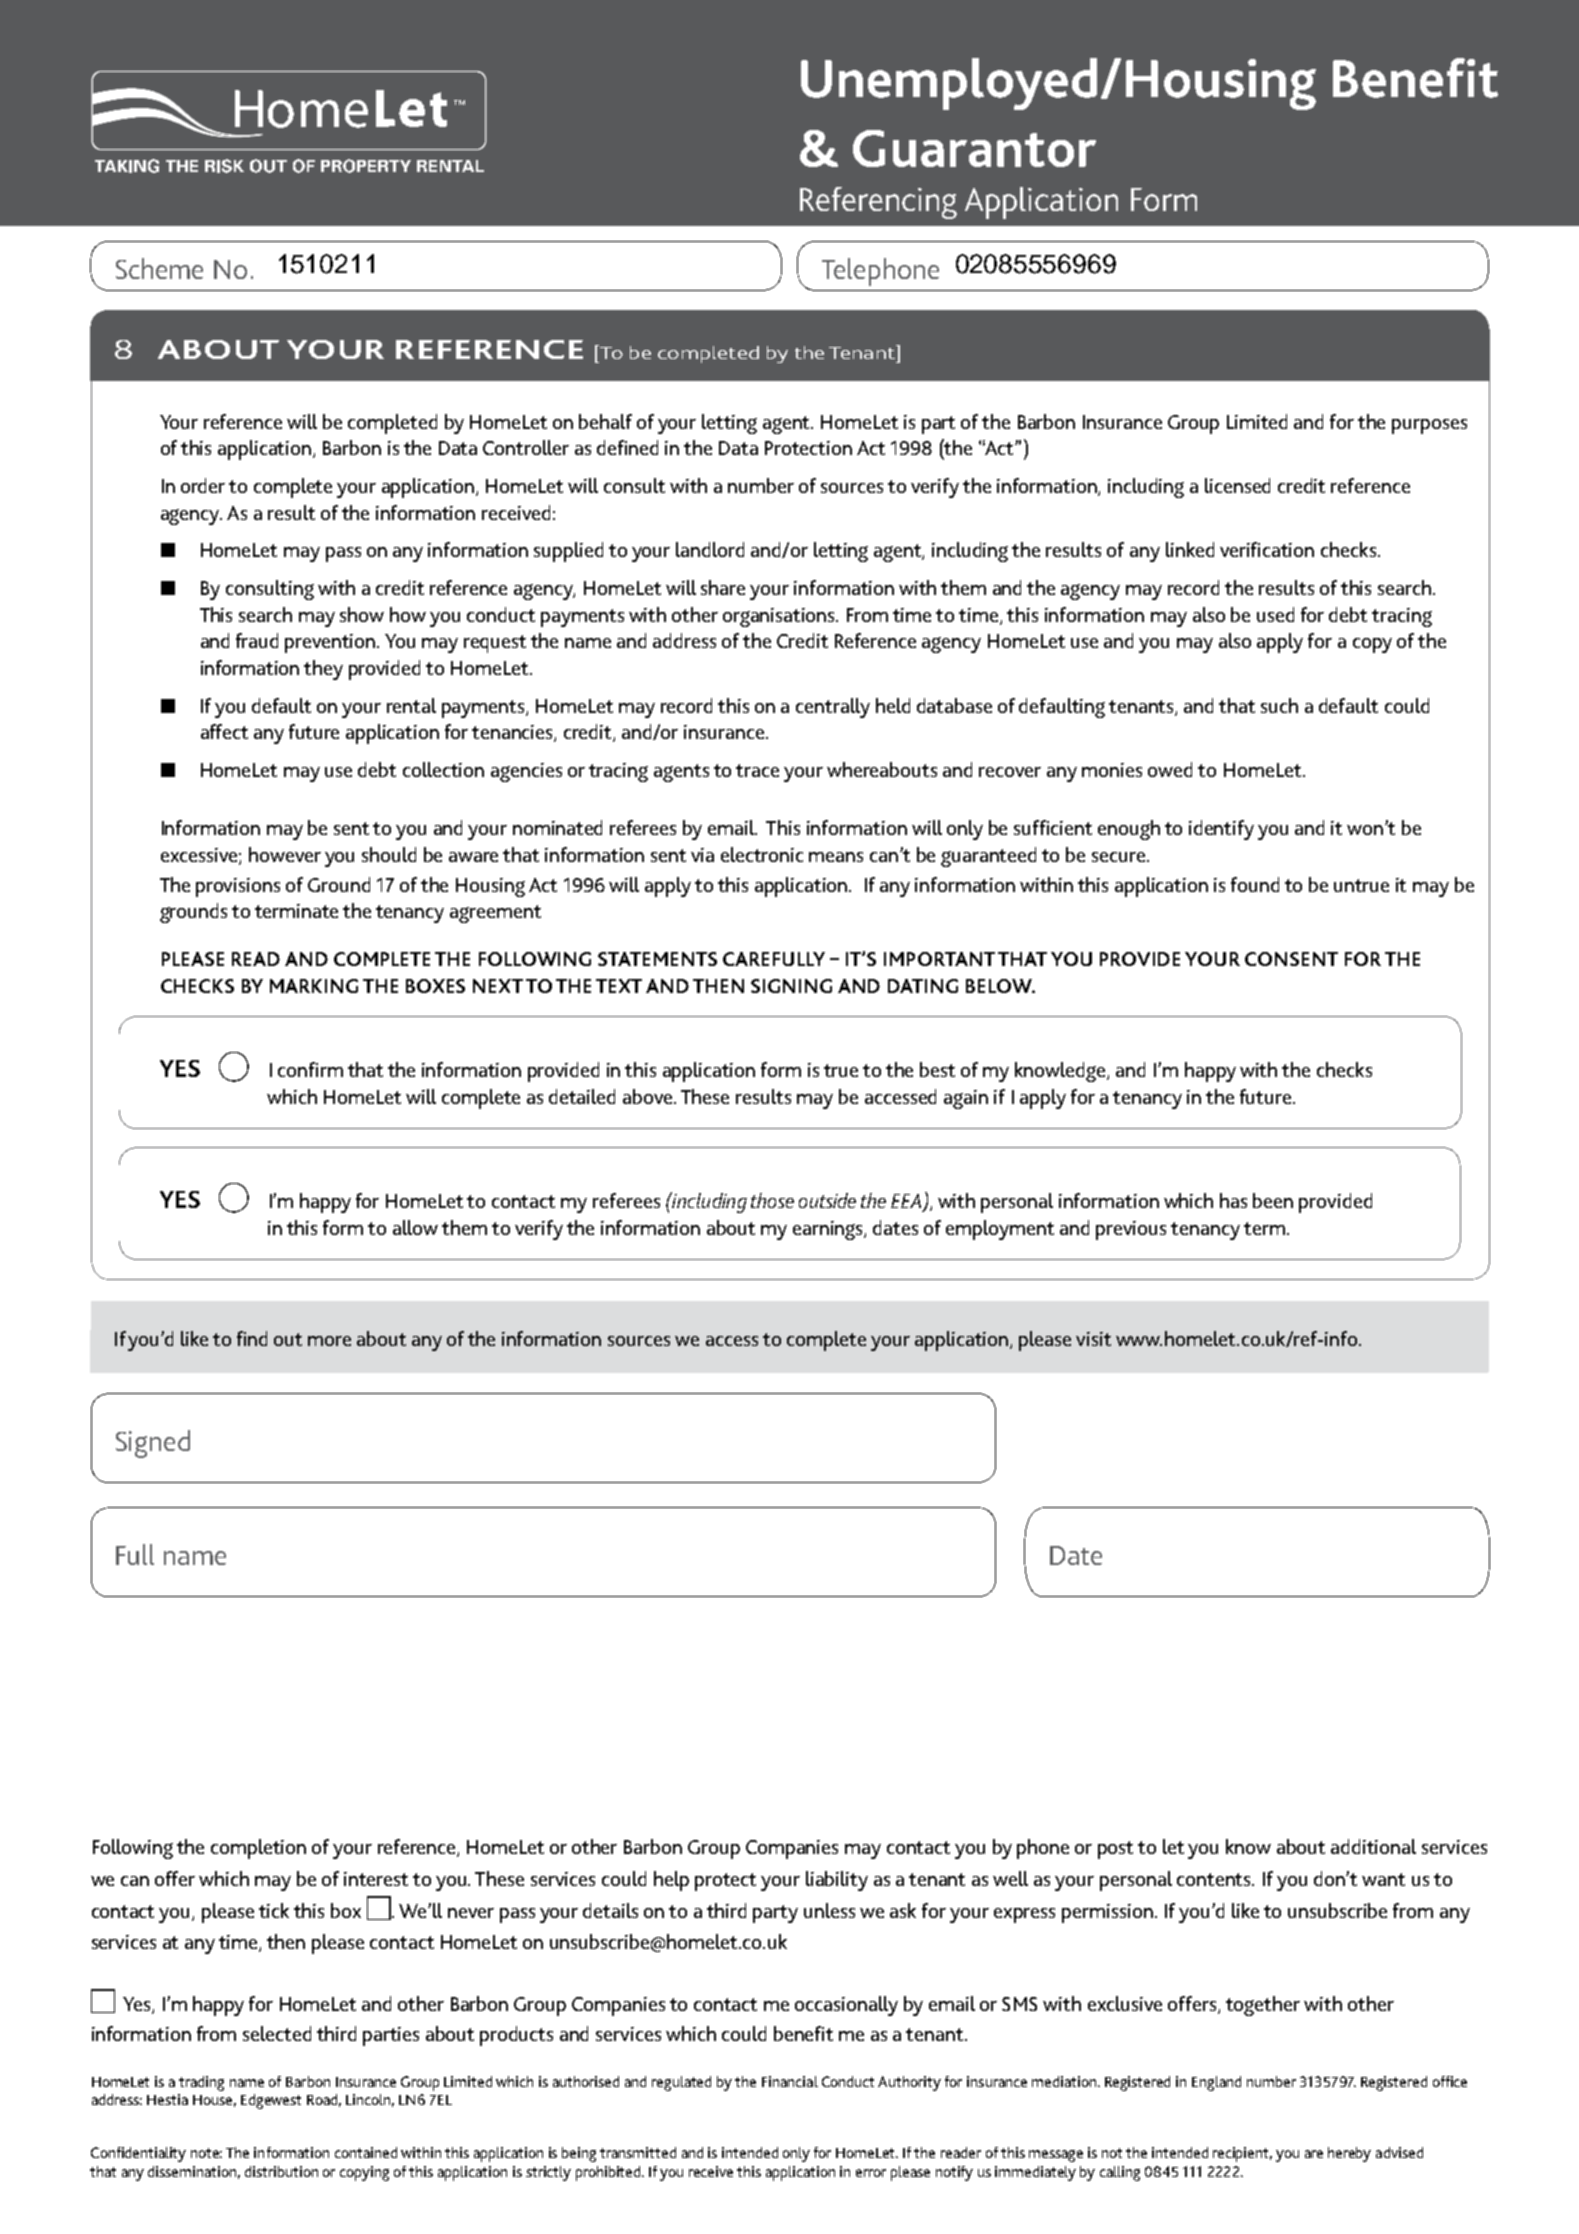  I want to click on however, so click(285, 854).
